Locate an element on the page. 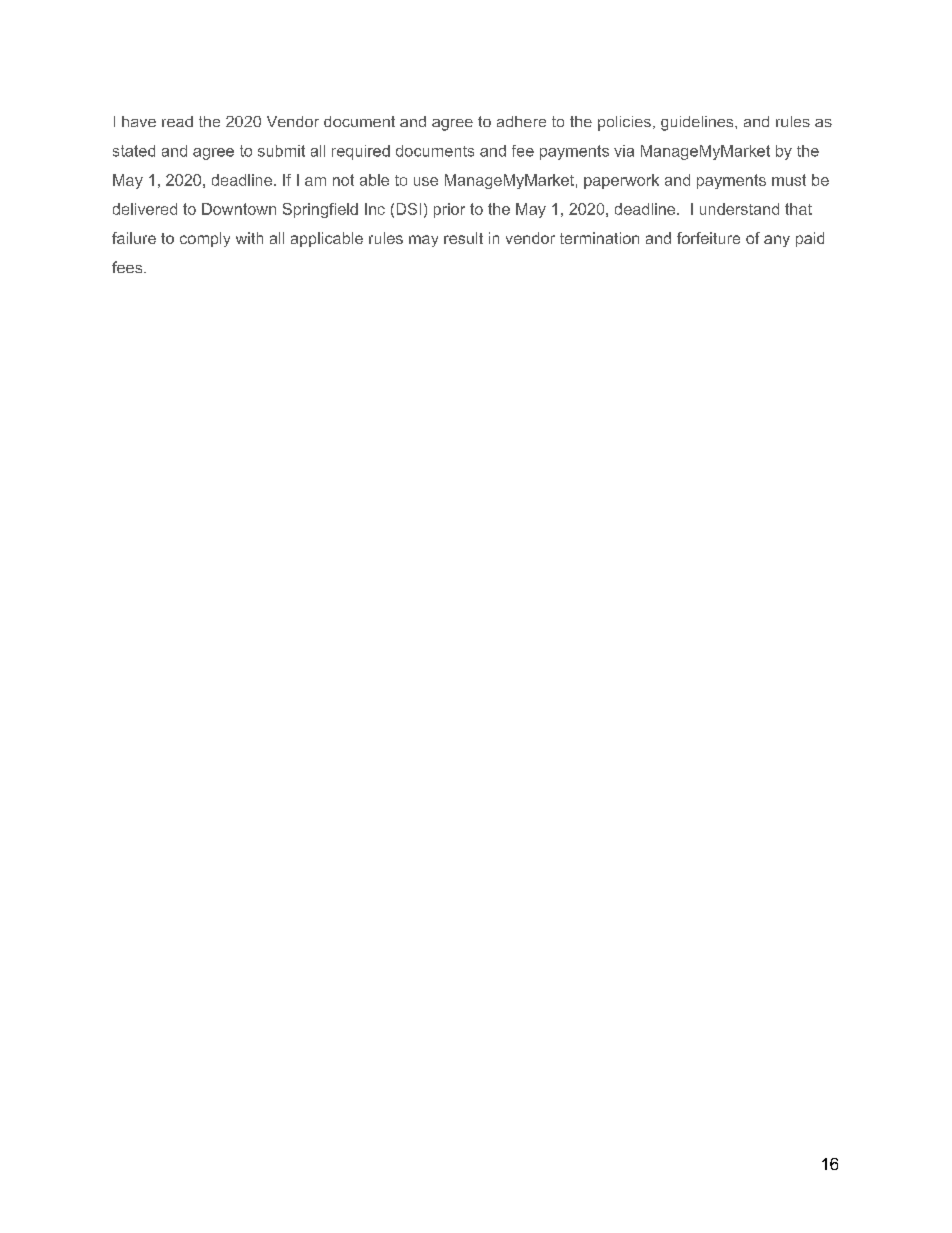 The image size is (952, 1233). guidelines is located at coordinates (697, 123).
